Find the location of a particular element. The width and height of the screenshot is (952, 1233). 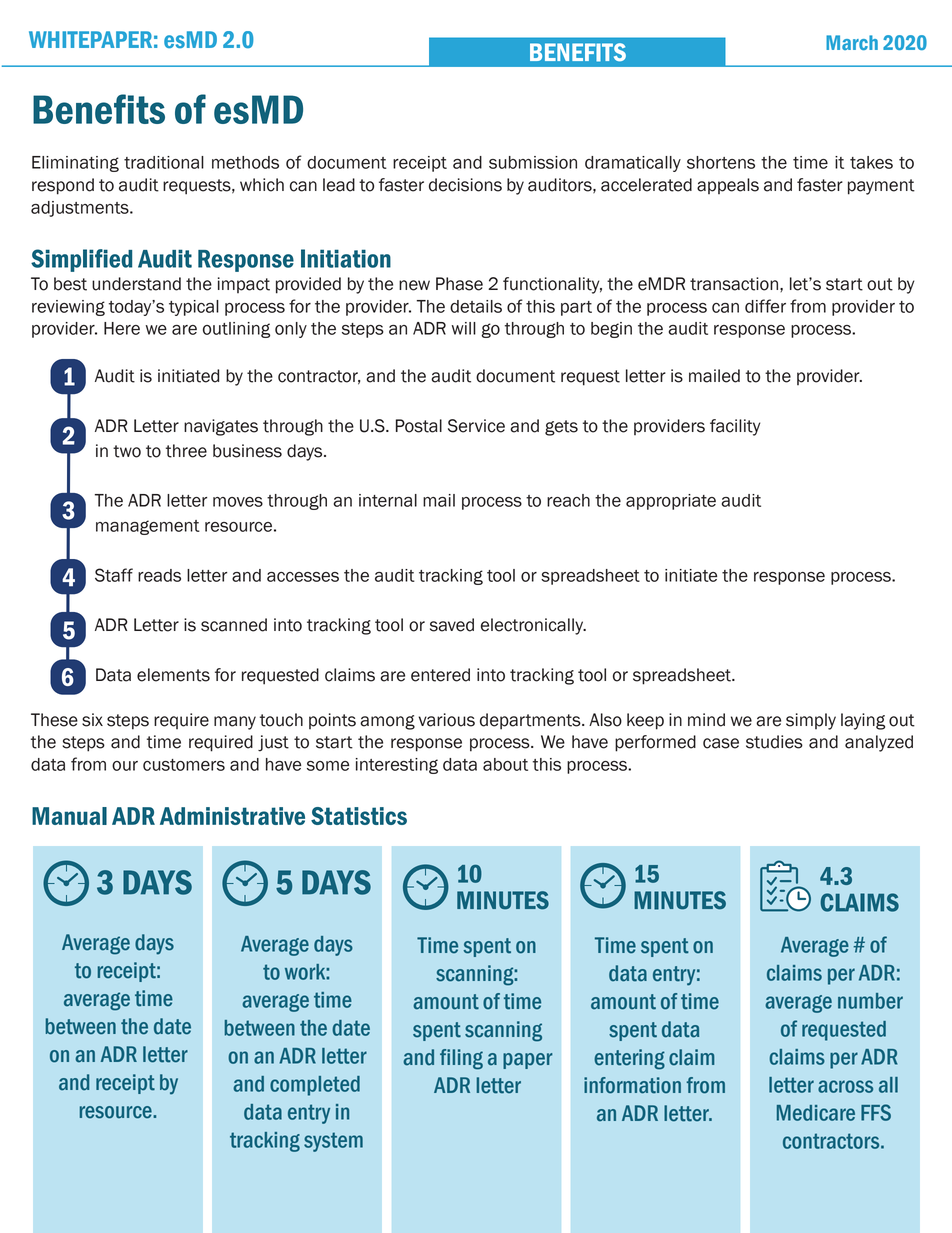

management is located at coordinates (148, 527).
